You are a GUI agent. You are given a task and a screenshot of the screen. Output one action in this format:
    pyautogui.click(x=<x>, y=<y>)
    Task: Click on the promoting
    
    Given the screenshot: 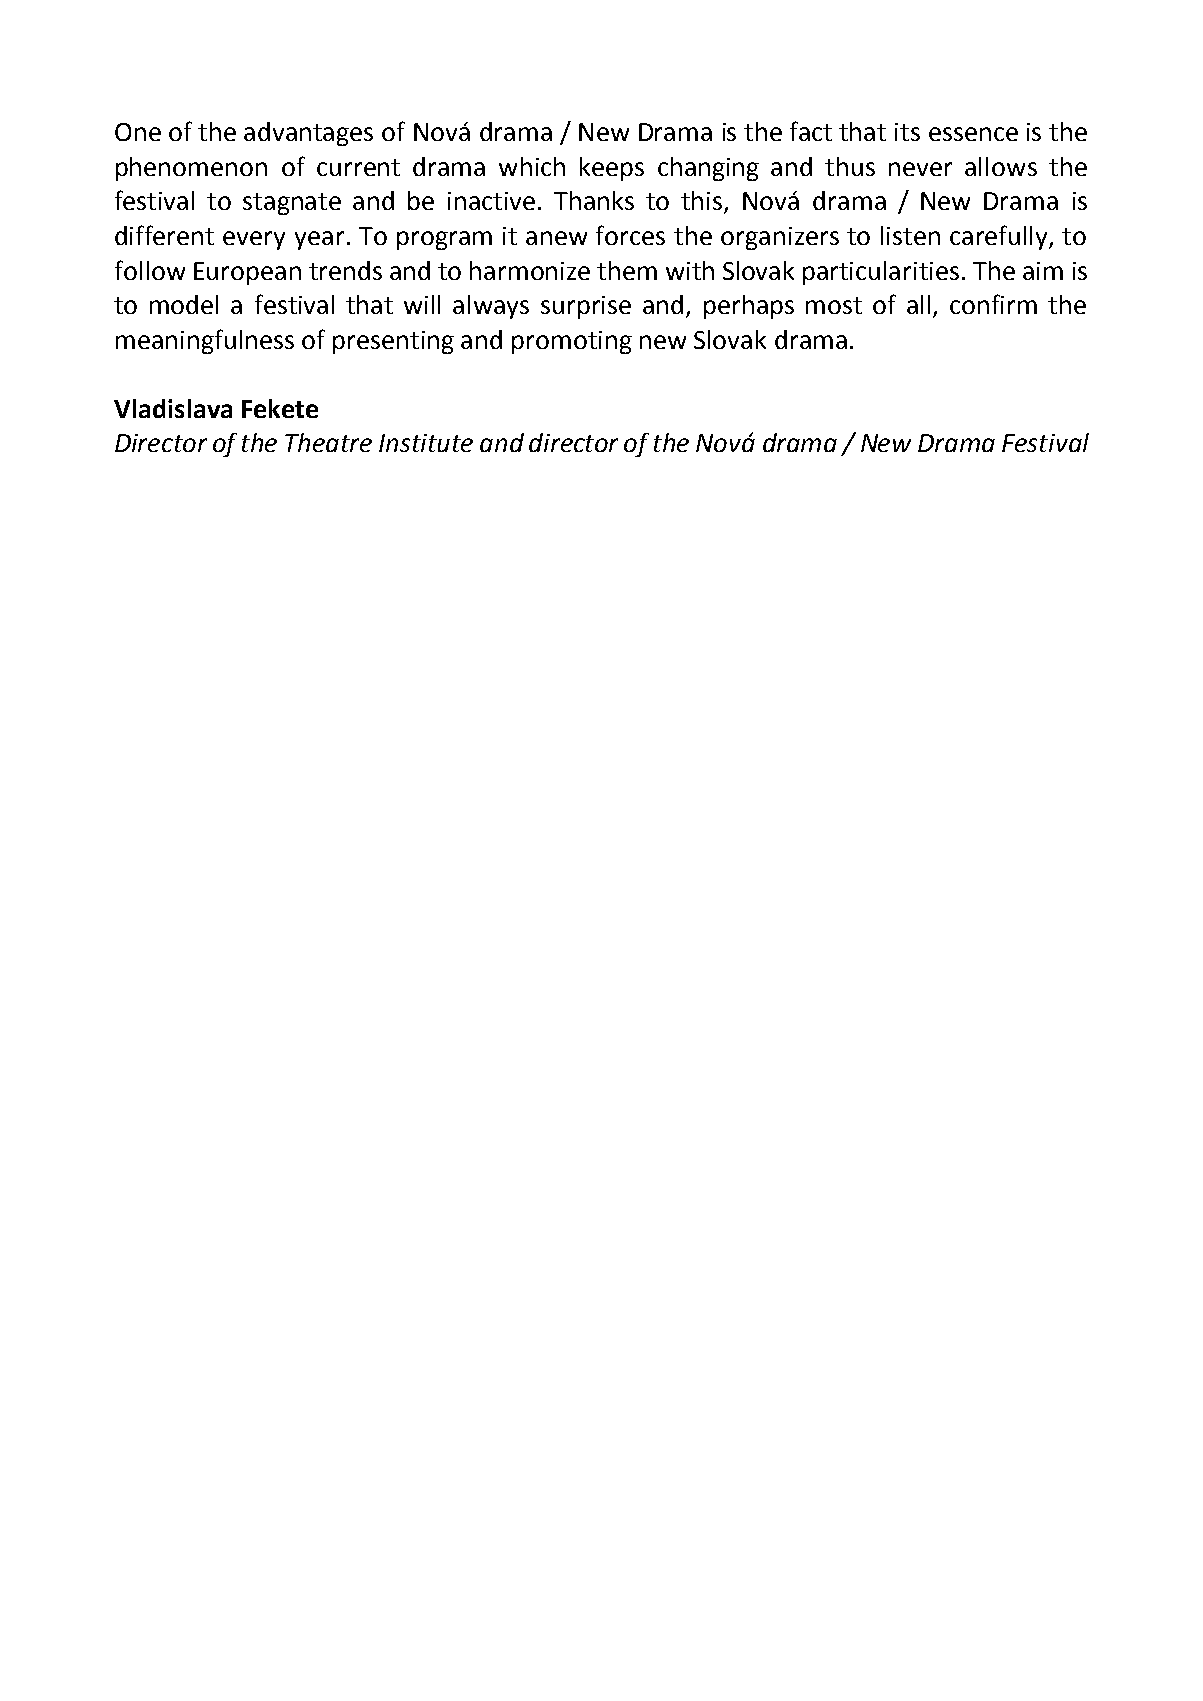 What is the action you would take?
    pyautogui.click(x=572, y=342)
